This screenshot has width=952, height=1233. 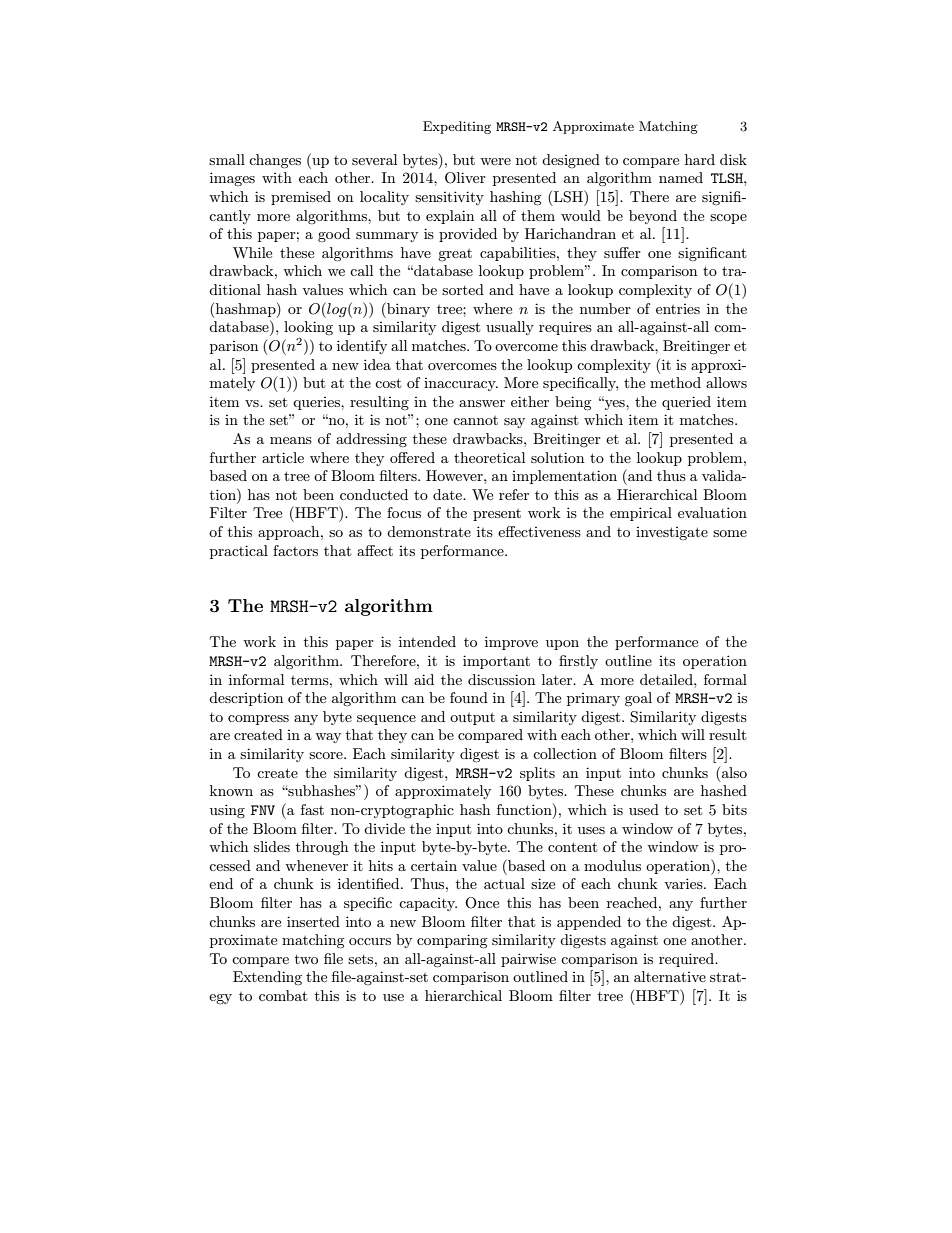 What do you see at coordinates (461, 384) in the screenshot?
I see `inaccuracy` at bounding box center [461, 384].
